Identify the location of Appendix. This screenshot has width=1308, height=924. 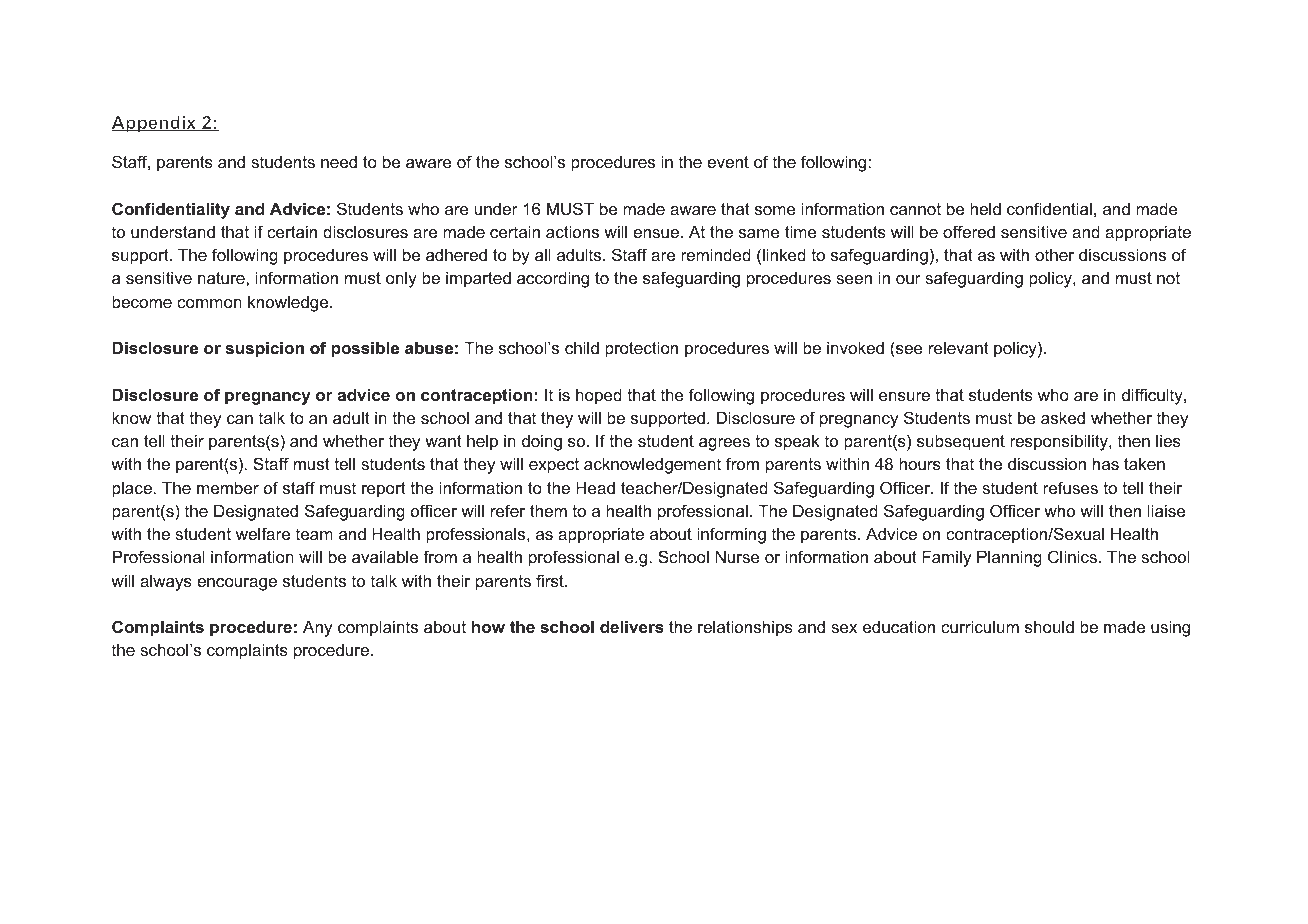
(155, 124).
